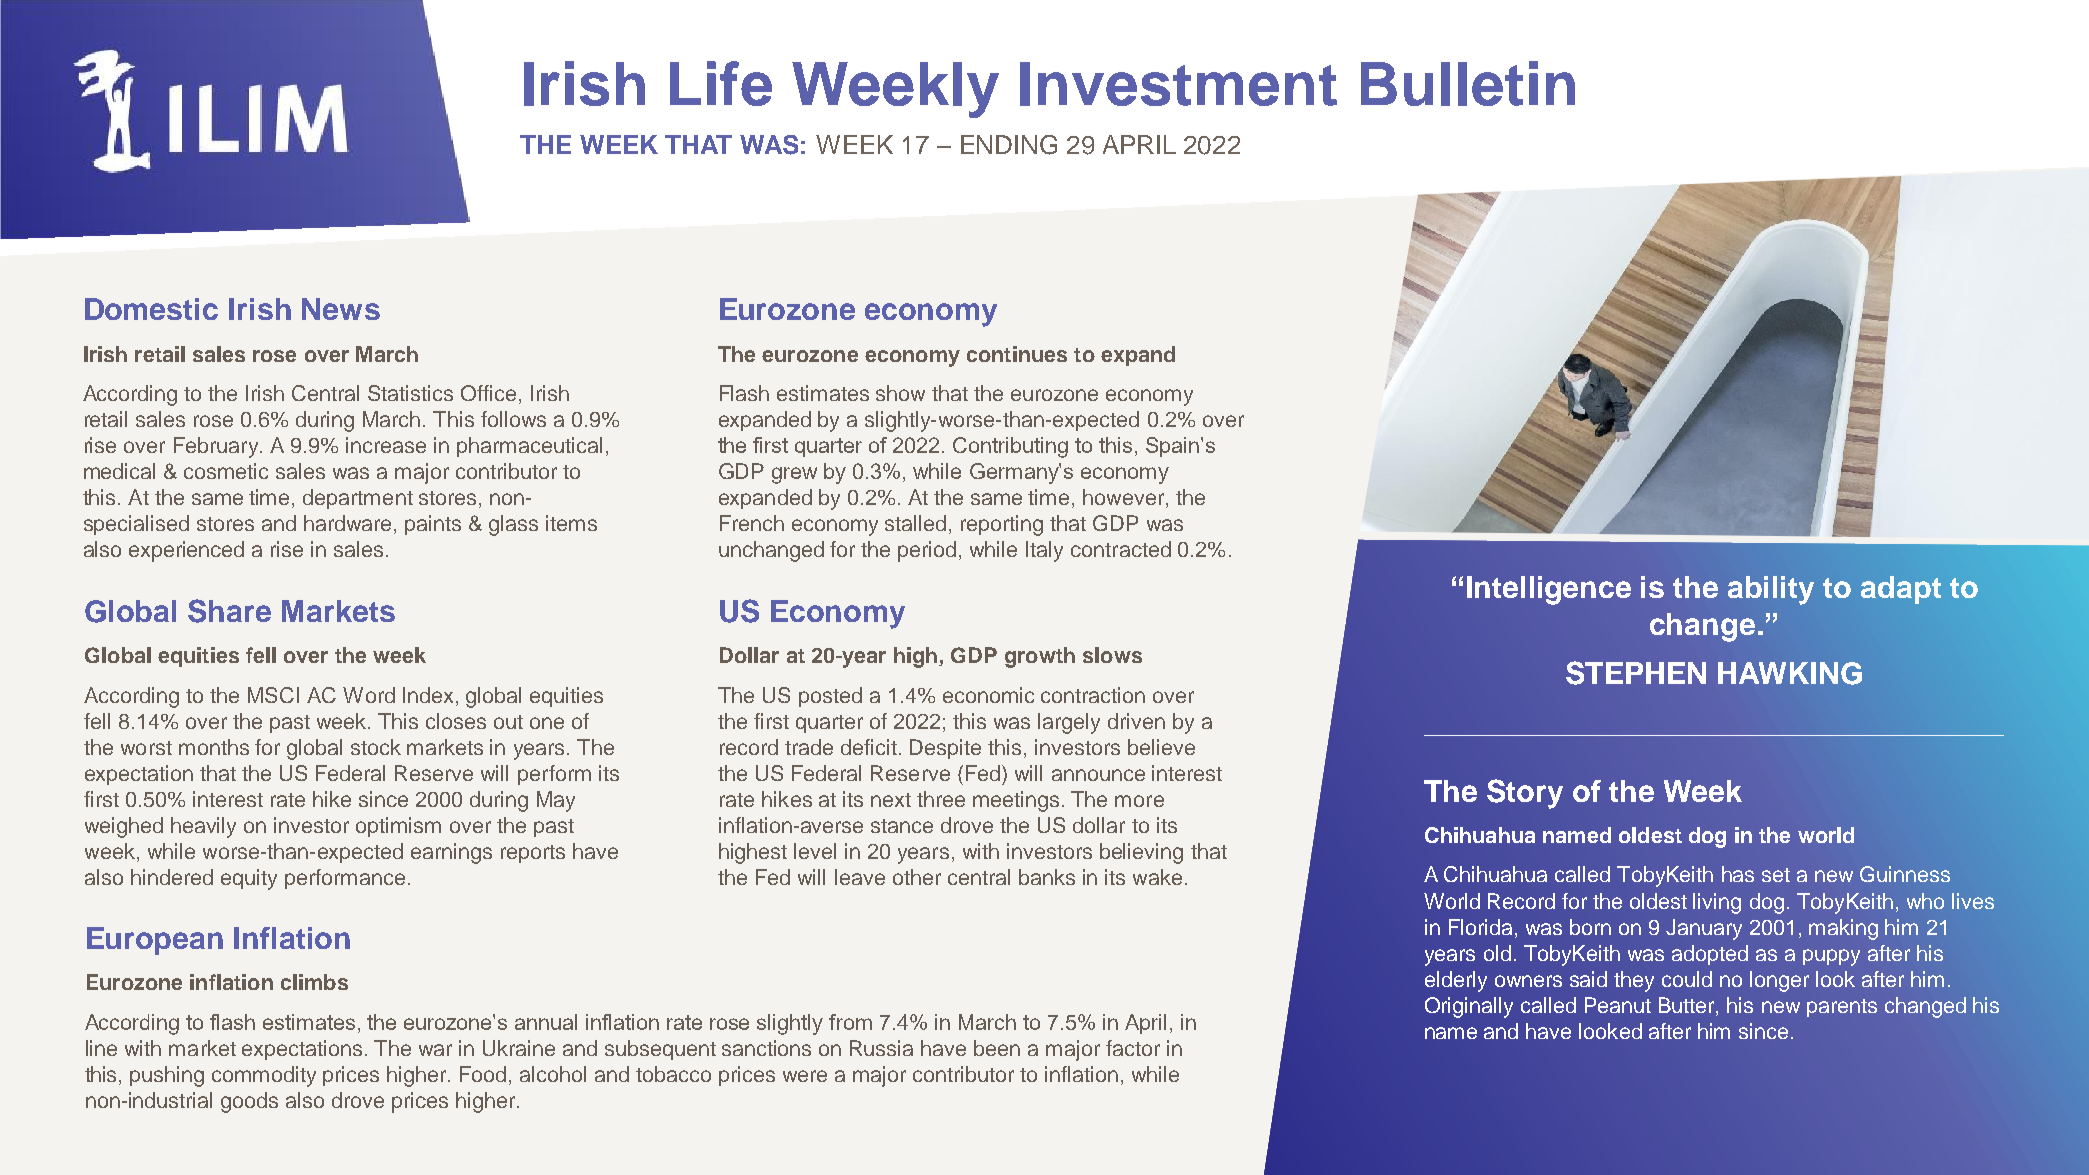 This image has width=2089, height=1175. I want to click on increase, so click(386, 445).
